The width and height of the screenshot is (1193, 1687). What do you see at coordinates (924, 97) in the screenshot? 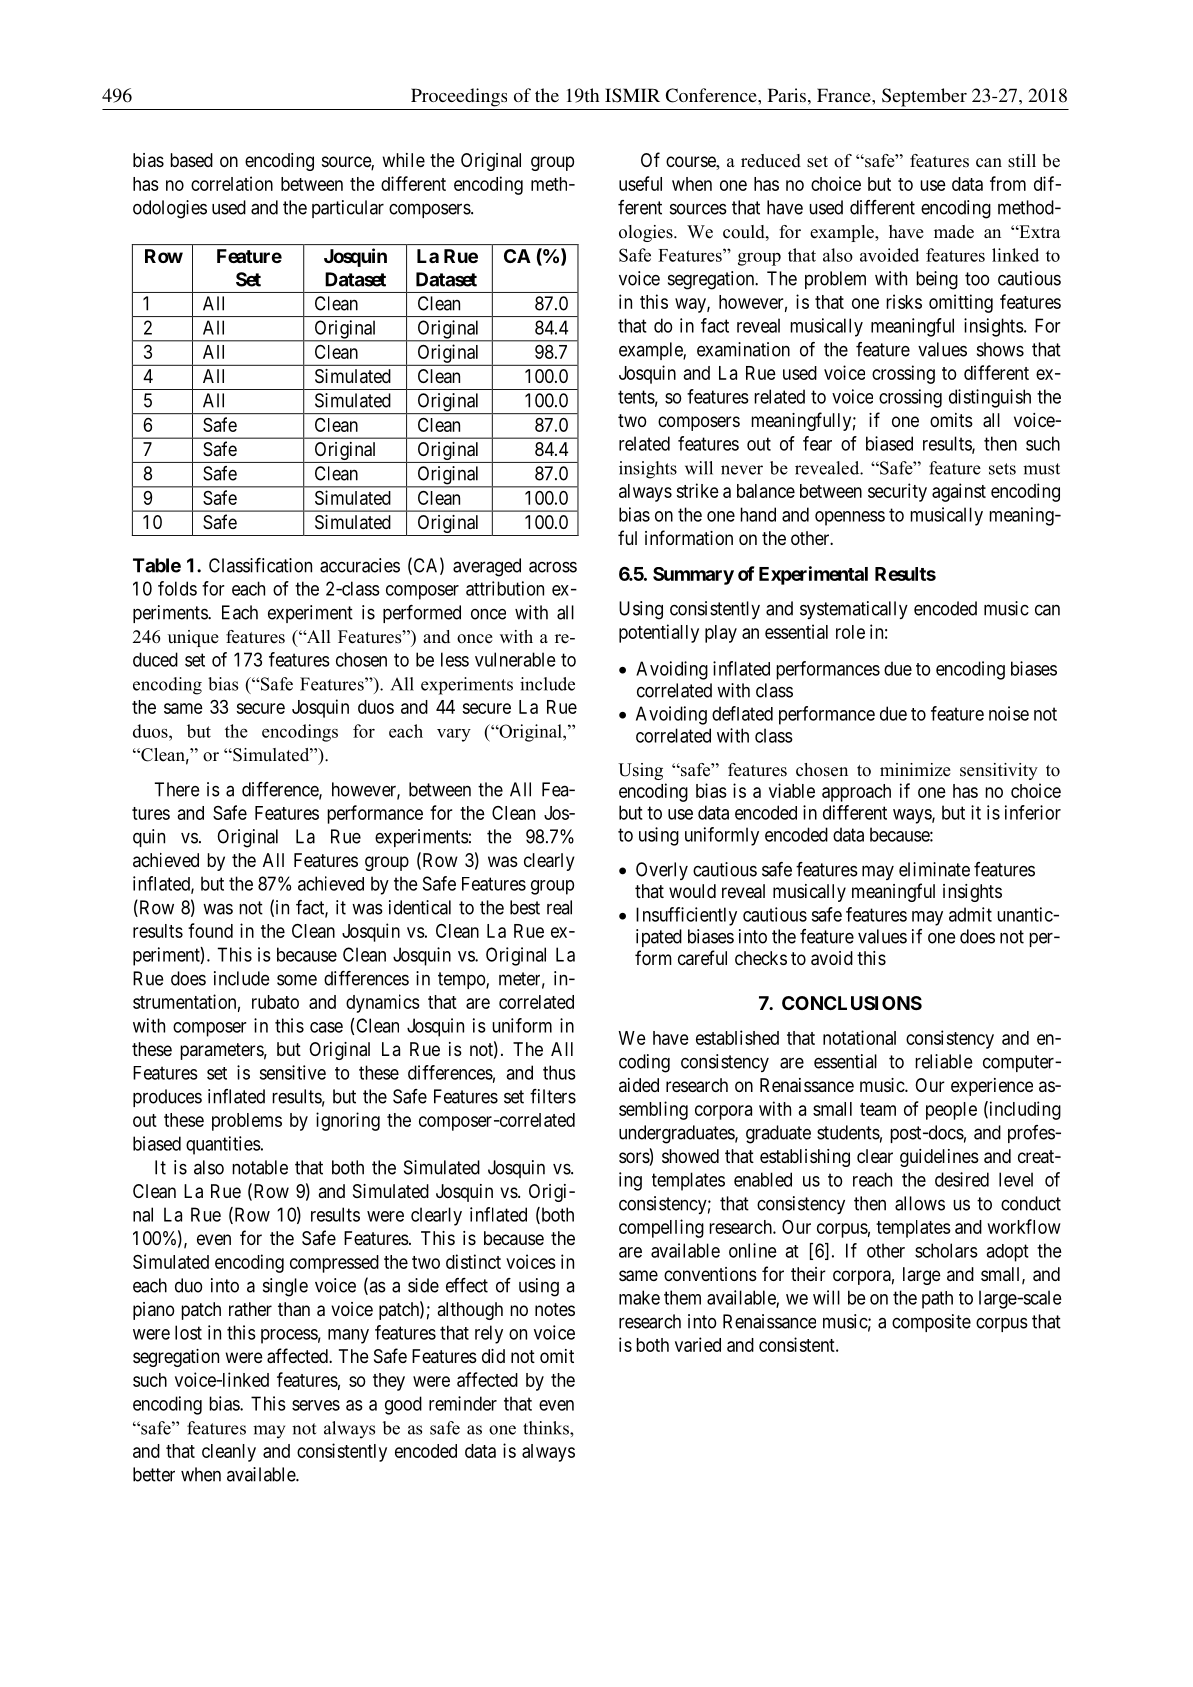
I see `September` at bounding box center [924, 97].
